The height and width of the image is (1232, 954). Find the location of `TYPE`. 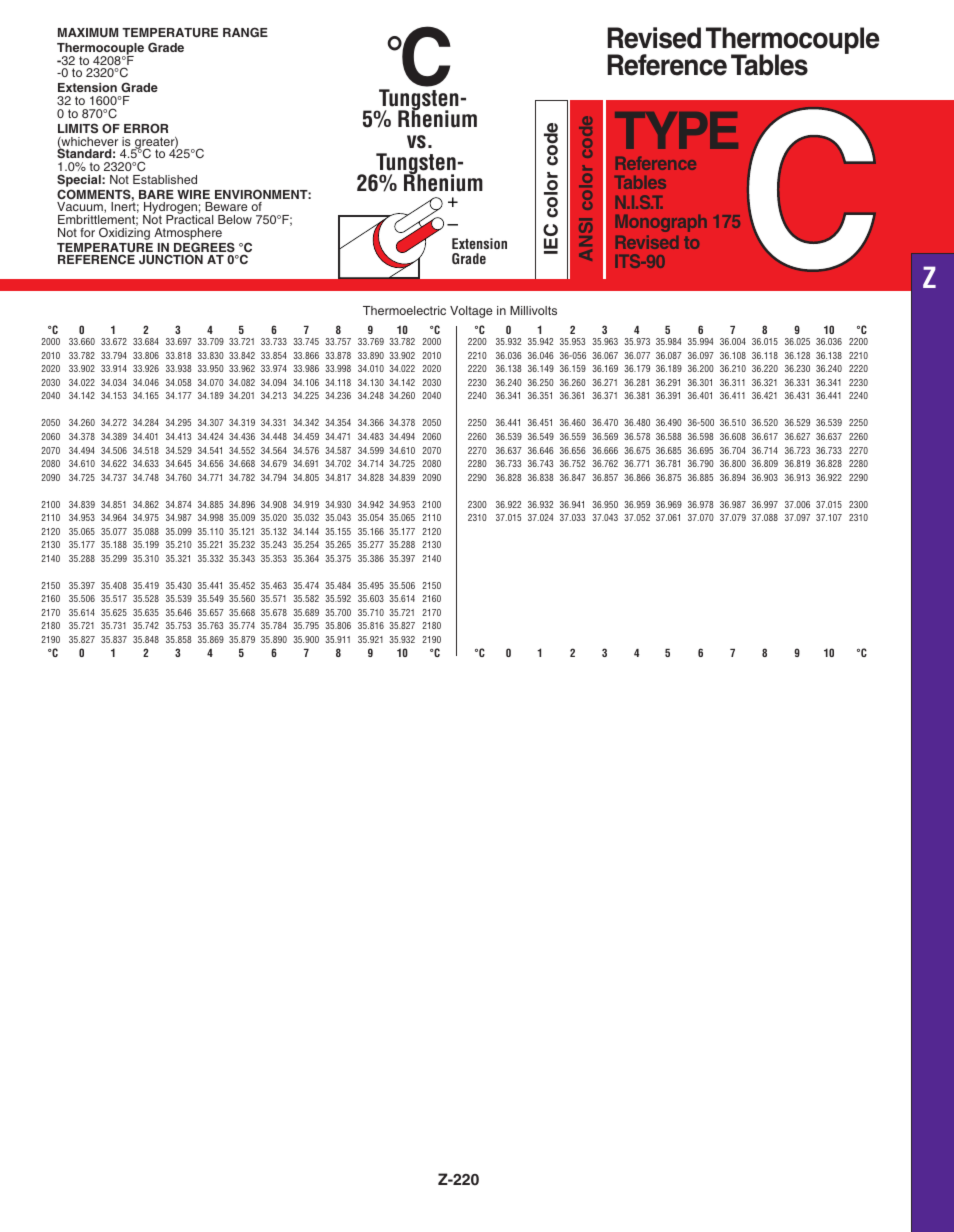

TYPE is located at coordinates (676, 130).
